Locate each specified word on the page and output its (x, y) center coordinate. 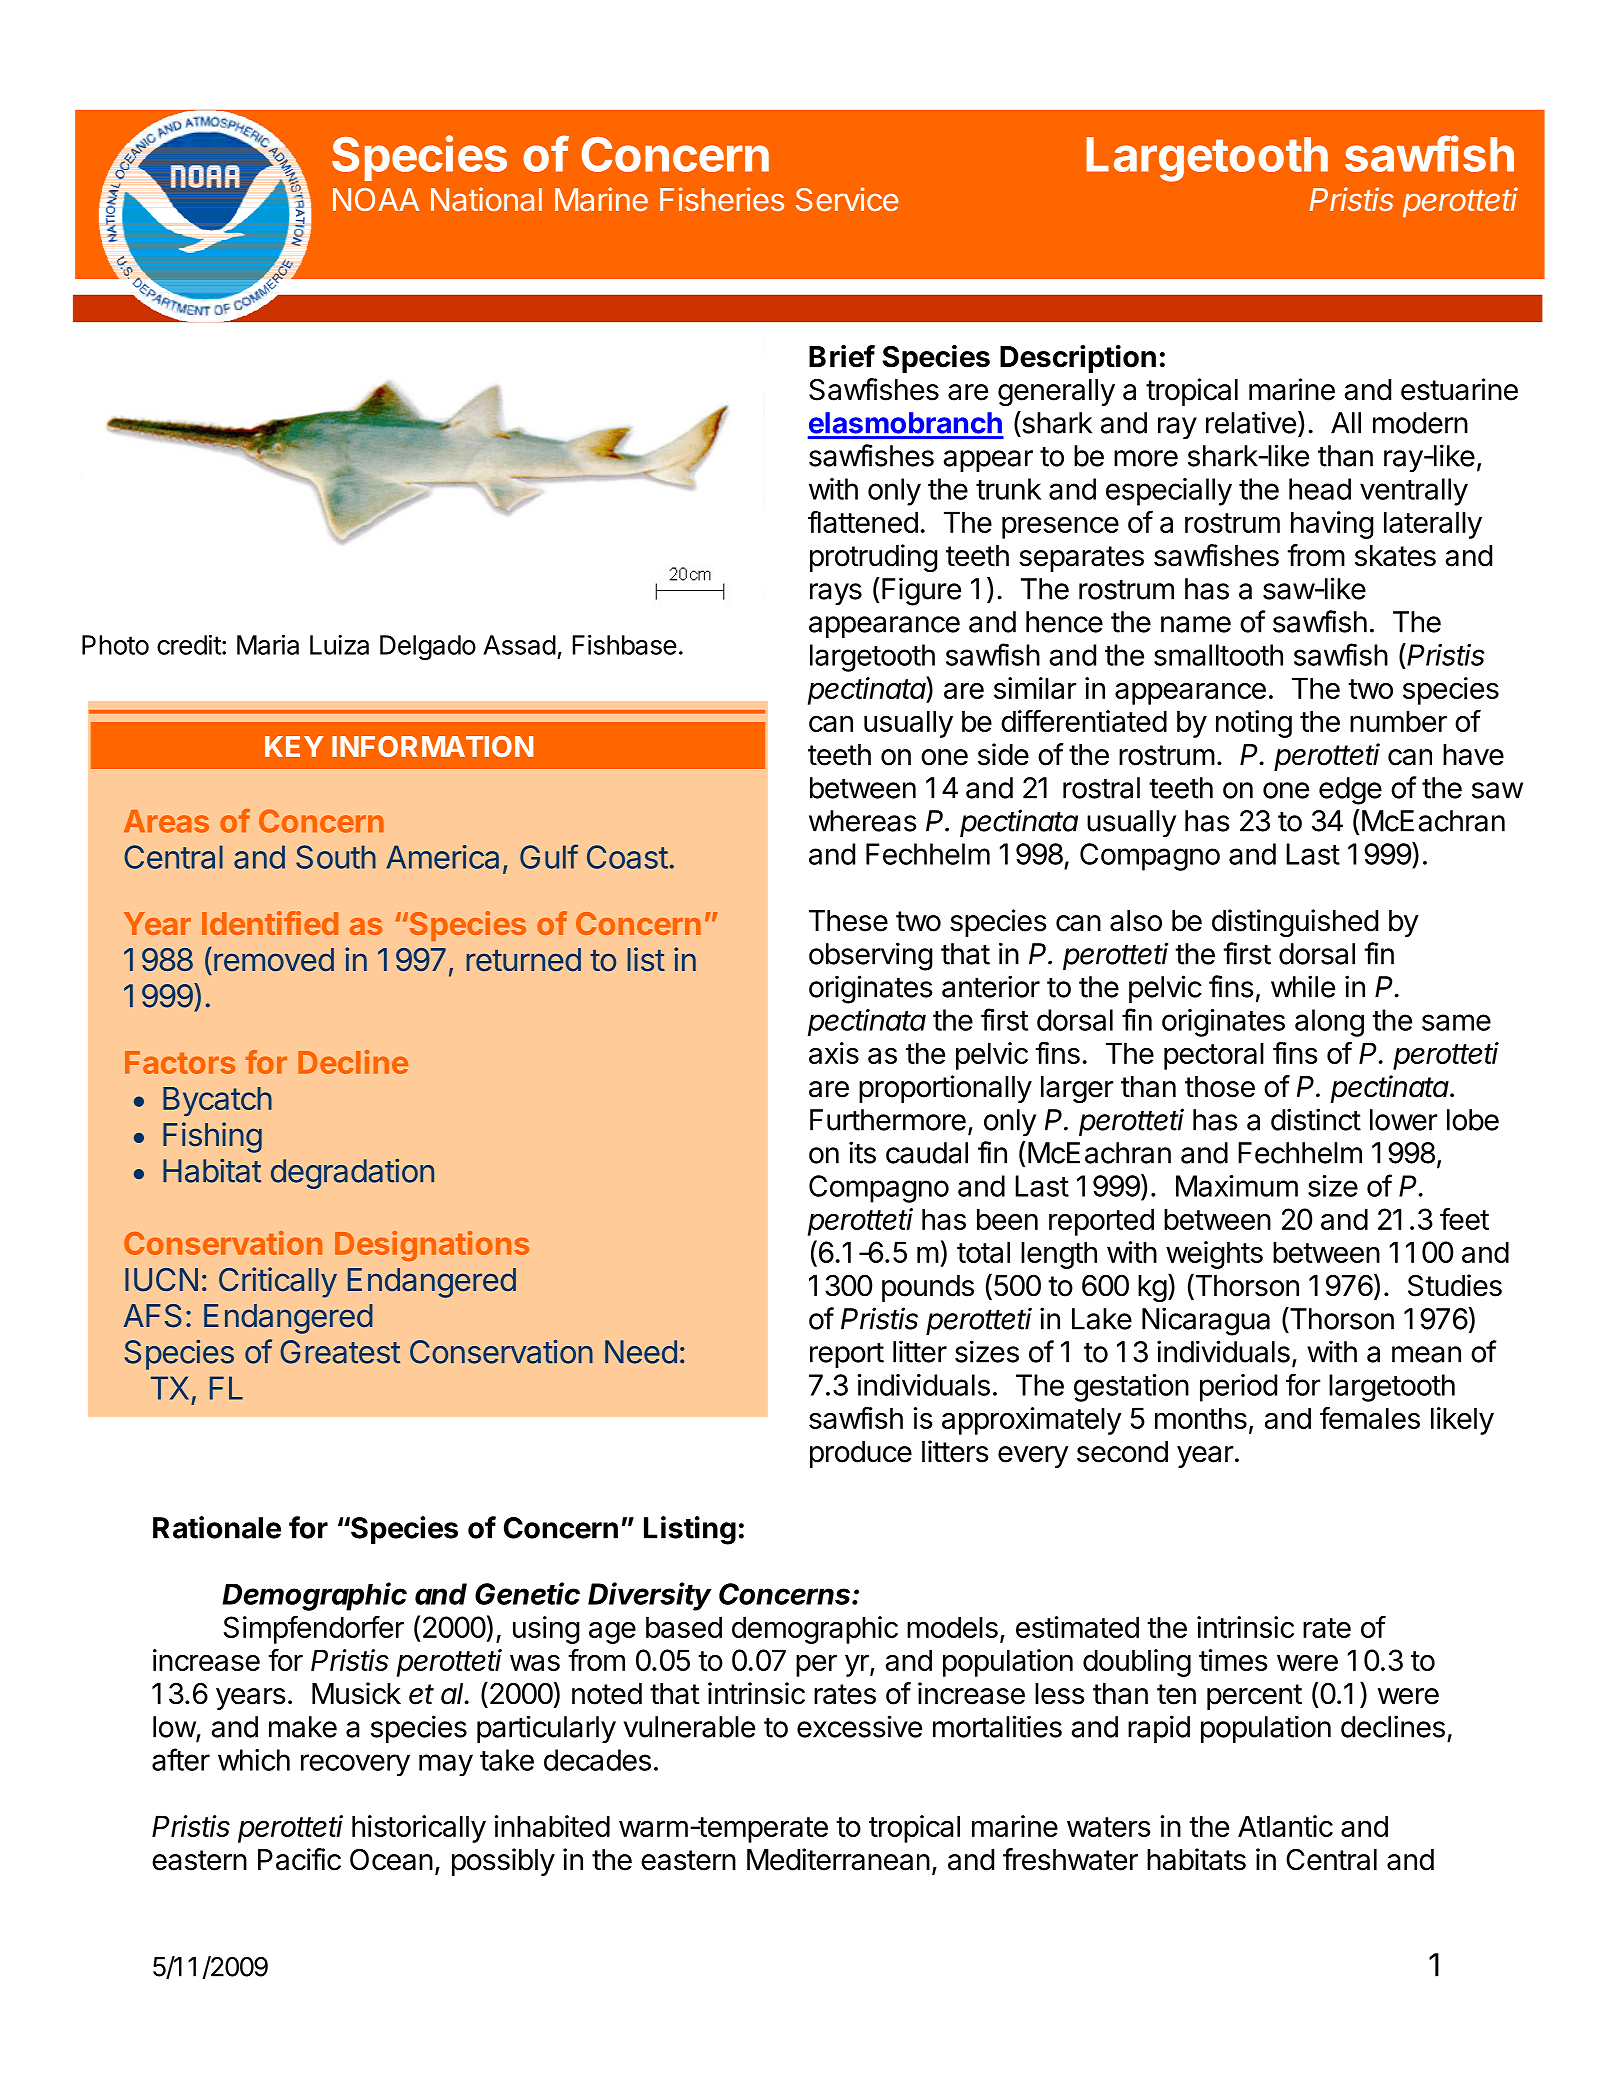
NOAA (376, 199)
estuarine (1459, 389)
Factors (180, 1062)
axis (834, 1053)
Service (847, 199)
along (1329, 1023)
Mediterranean (838, 1859)
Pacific (299, 1859)
